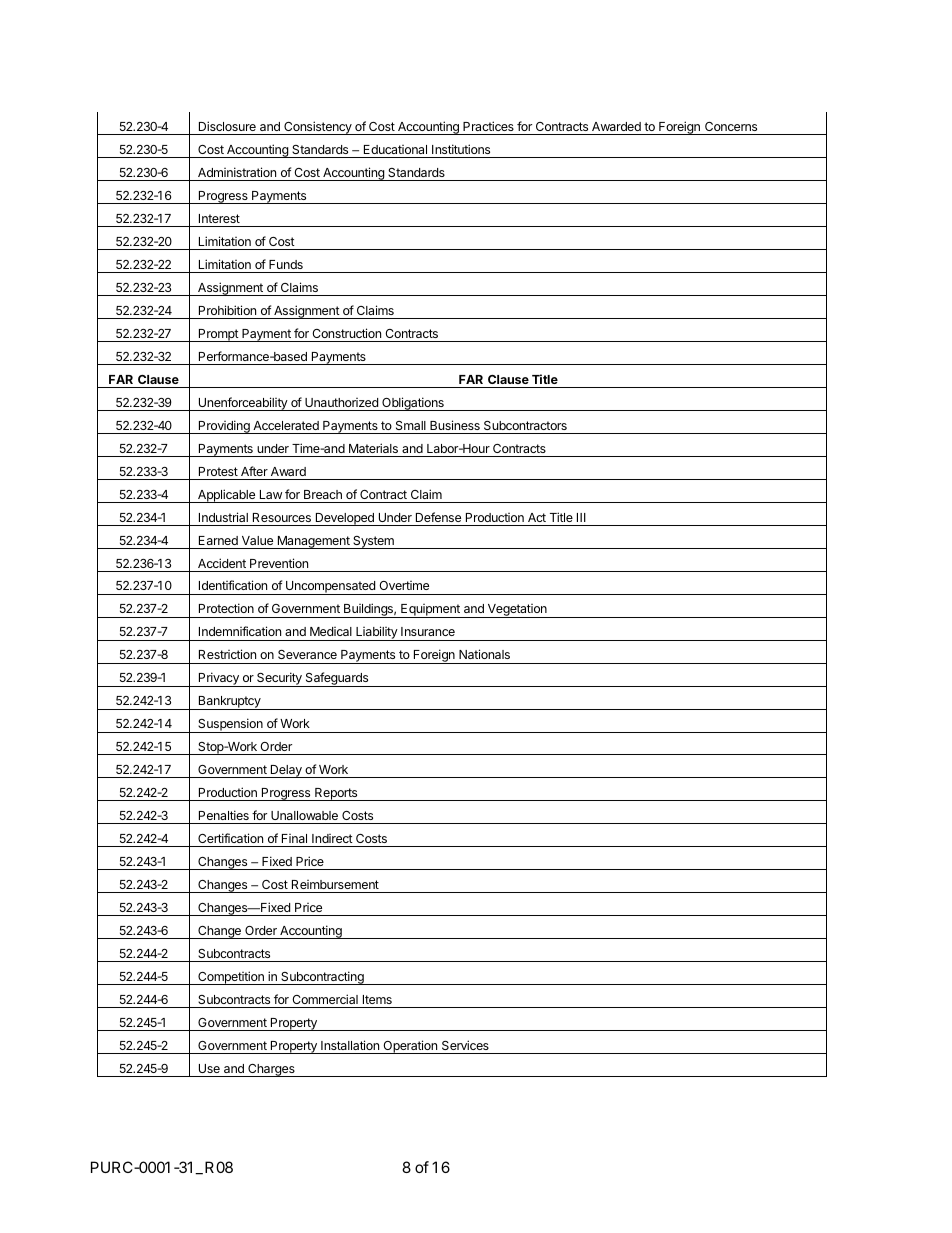  What do you see at coordinates (428, 631) in the document?
I see `Insurance` at bounding box center [428, 631].
